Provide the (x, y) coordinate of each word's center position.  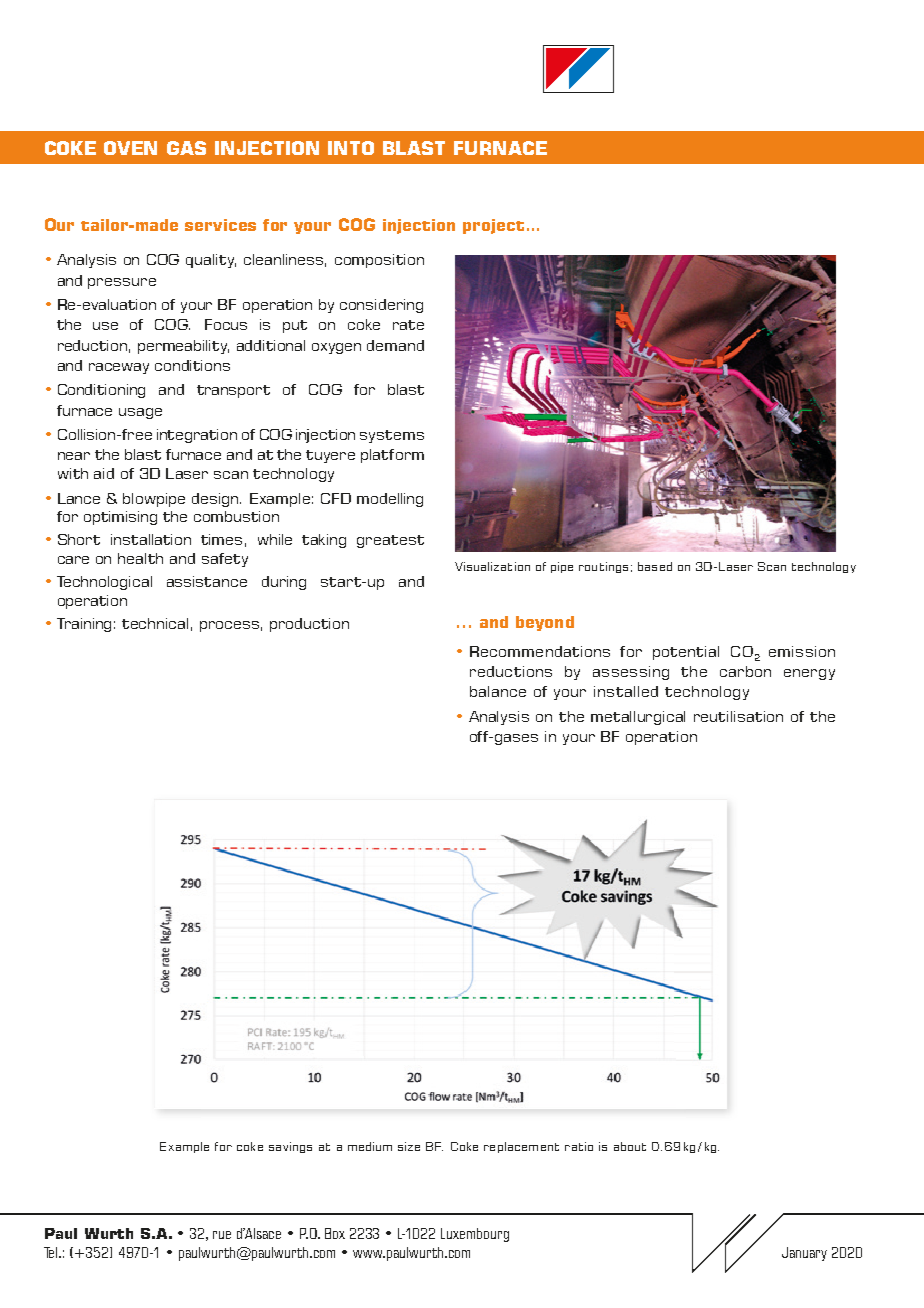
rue (222, 1235)
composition (379, 261)
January (804, 1254)
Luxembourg (475, 1235)
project (493, 226)
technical (155, 623)
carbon (745, 671)
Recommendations (540, 651)
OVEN (130, 148)
